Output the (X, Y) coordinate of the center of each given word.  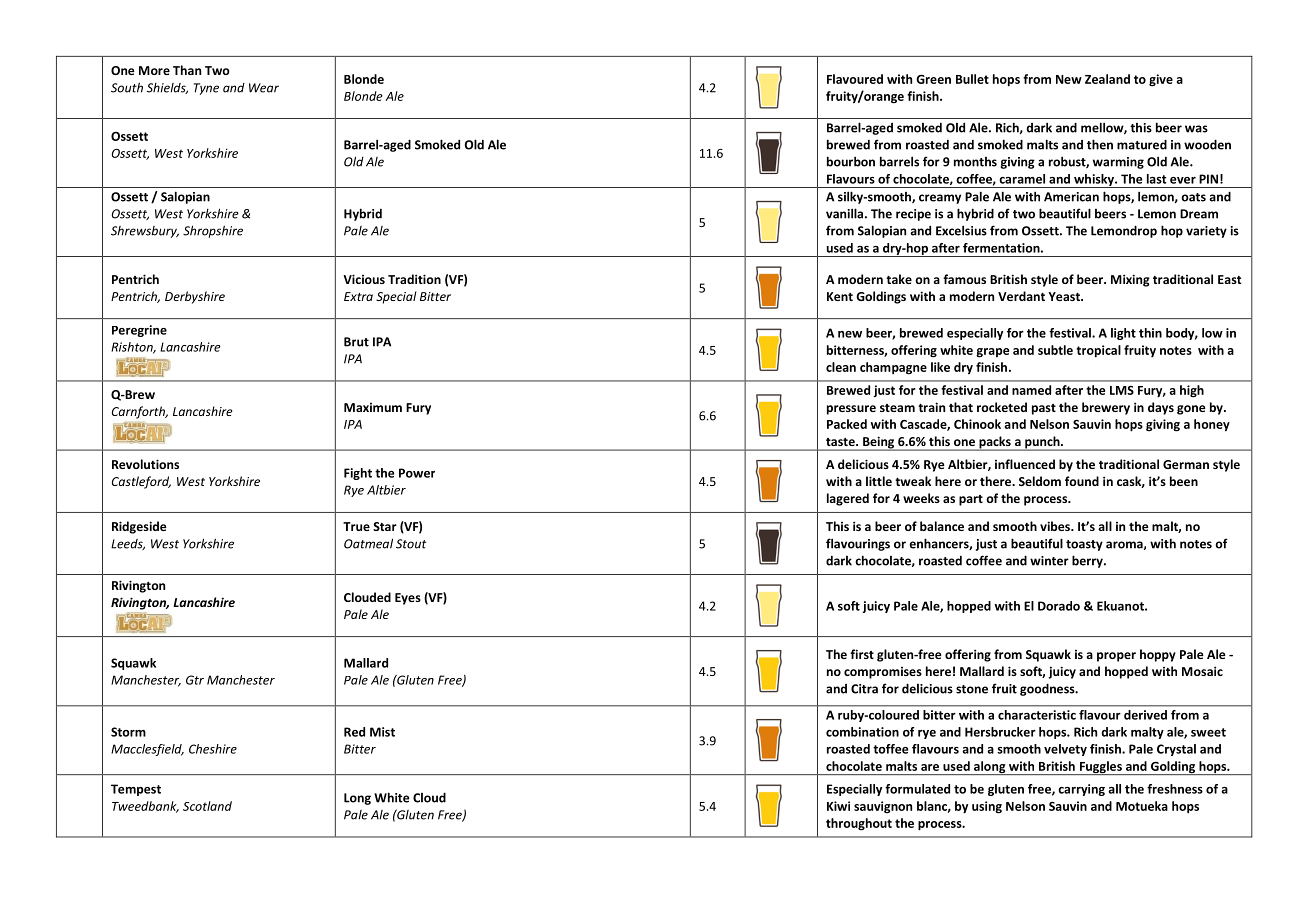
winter (1049, 561)
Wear (264, 88)
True (356, 526)
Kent (840, 296)
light (1123, 334)
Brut (356, 342)
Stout (411, 544)
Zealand (1107, 79)
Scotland (207, 806)
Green (933, 79)
